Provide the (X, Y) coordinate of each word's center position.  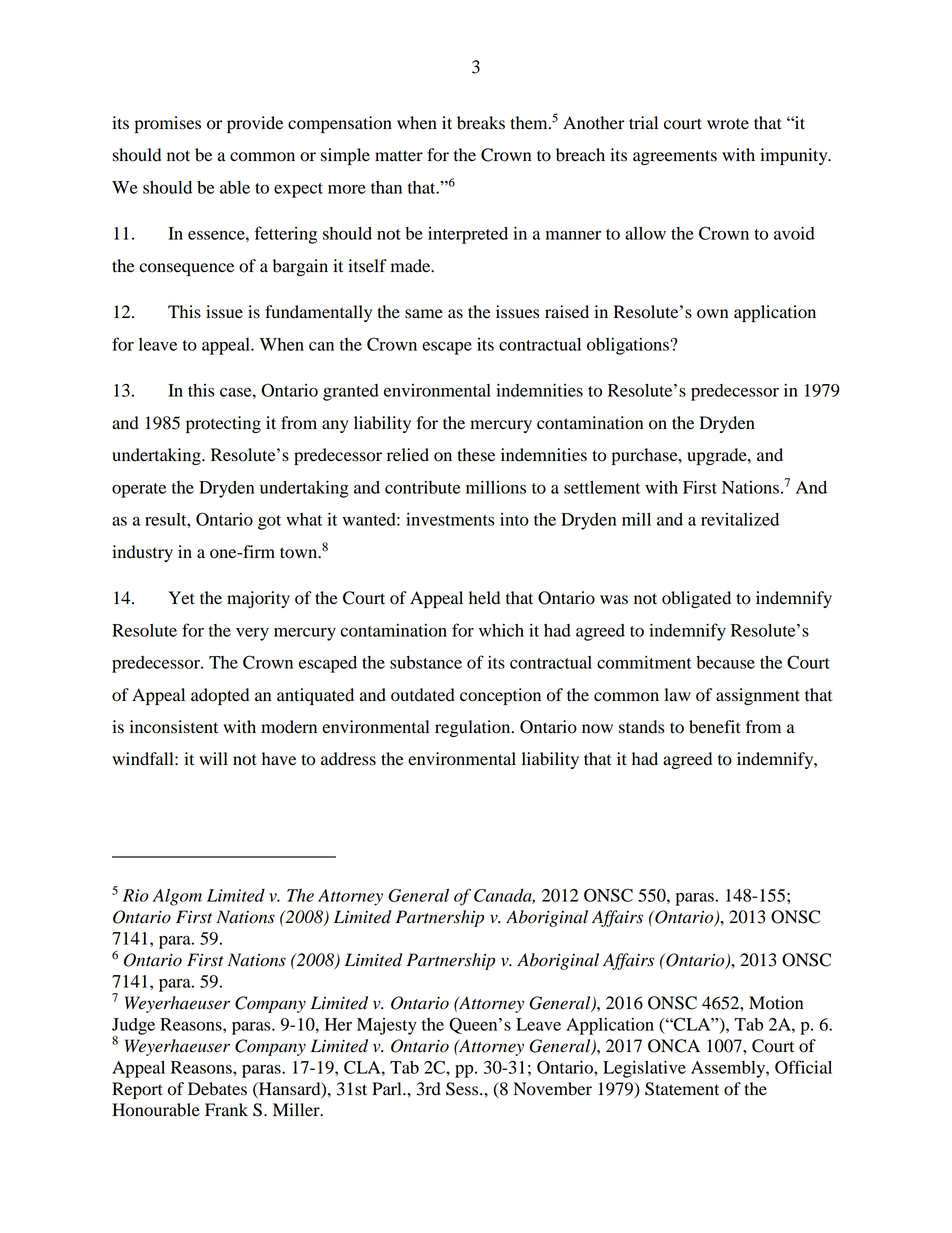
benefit (715, 727)
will (213, 758)
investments (450, 519)
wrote (728, 124)
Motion (776, 1003)
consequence (186, 269)
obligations (629, 346)
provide (255, 124)
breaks (481, 123)
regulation (474, 728)
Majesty (387, 1026)
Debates (217, 1089)
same (424, 314)
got (269, 522)
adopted (220, 696)
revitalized (740, 519)
